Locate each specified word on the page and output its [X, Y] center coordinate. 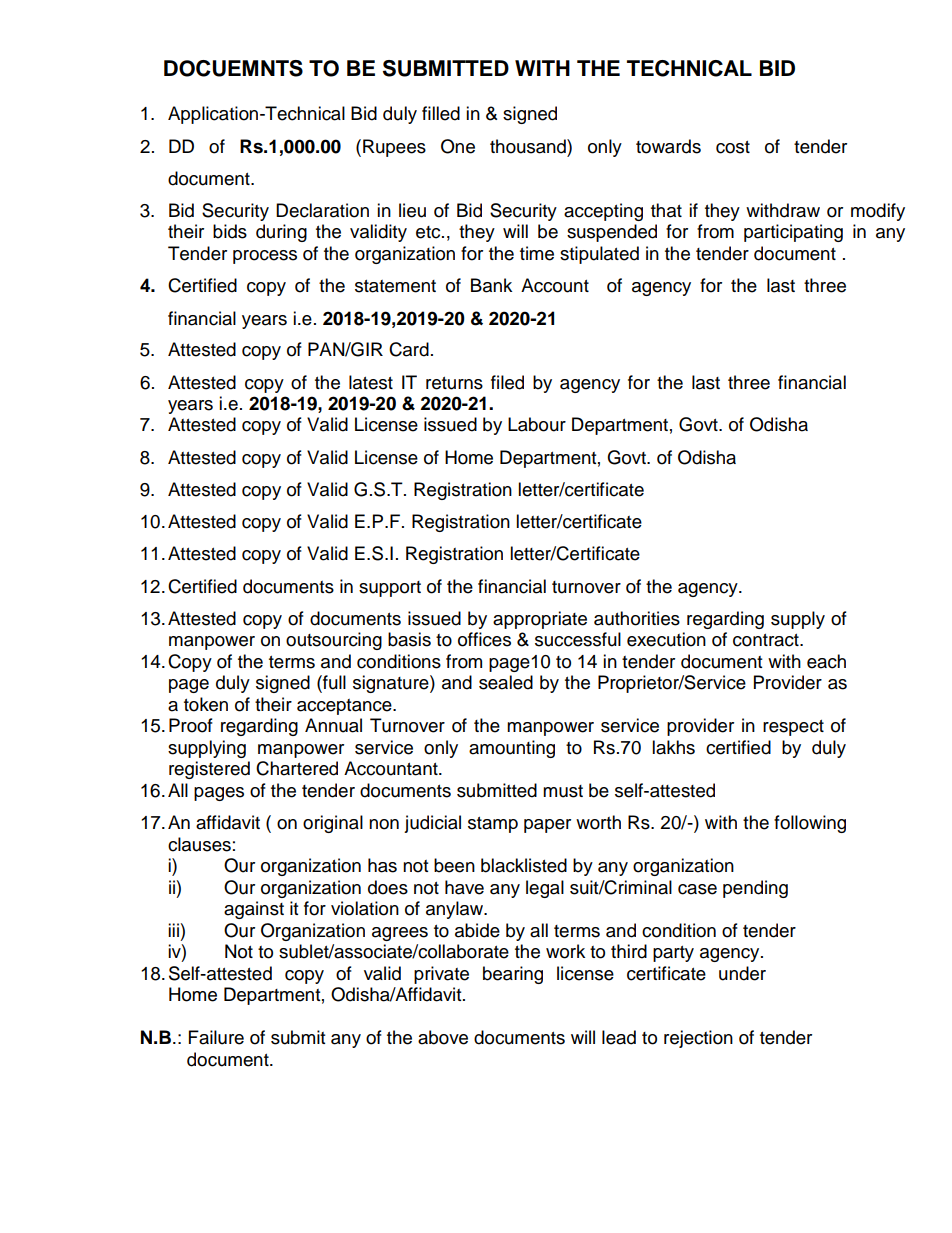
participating [793, 233]
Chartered [297, 768]
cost [733, 147]
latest [371, 382]
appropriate [540, 620]
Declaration [322, 210]
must [563, 791]
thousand [529, 146]
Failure [216, 1037]
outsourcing [334, 641]
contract [767, 640]
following [810, 824]
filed [507, 382]
